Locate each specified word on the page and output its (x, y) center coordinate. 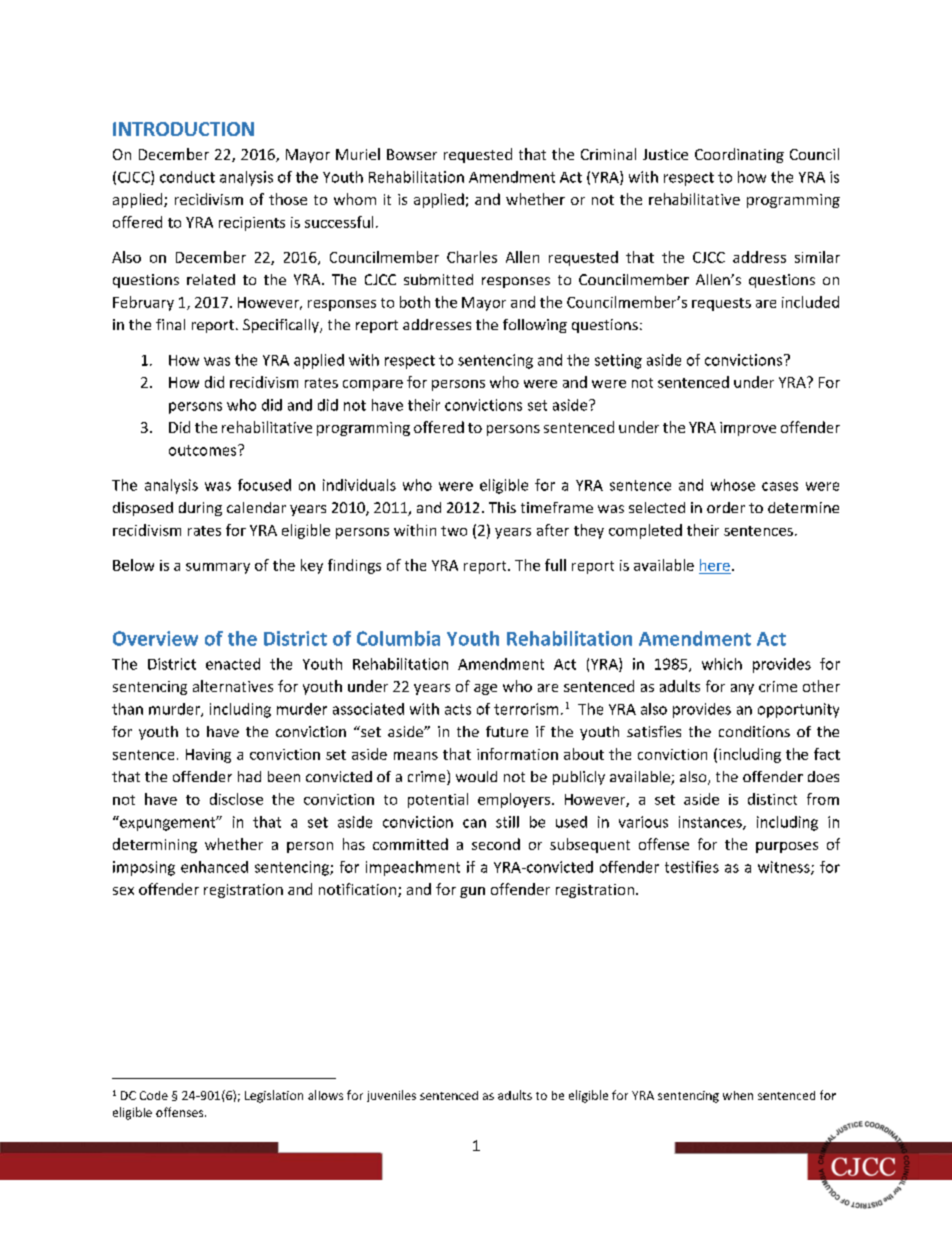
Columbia (398, 638)
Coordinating (739, 155)
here (715, 565)
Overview (155, 638)
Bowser (412, 154)
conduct (187, 177)
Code (154, 1095)
